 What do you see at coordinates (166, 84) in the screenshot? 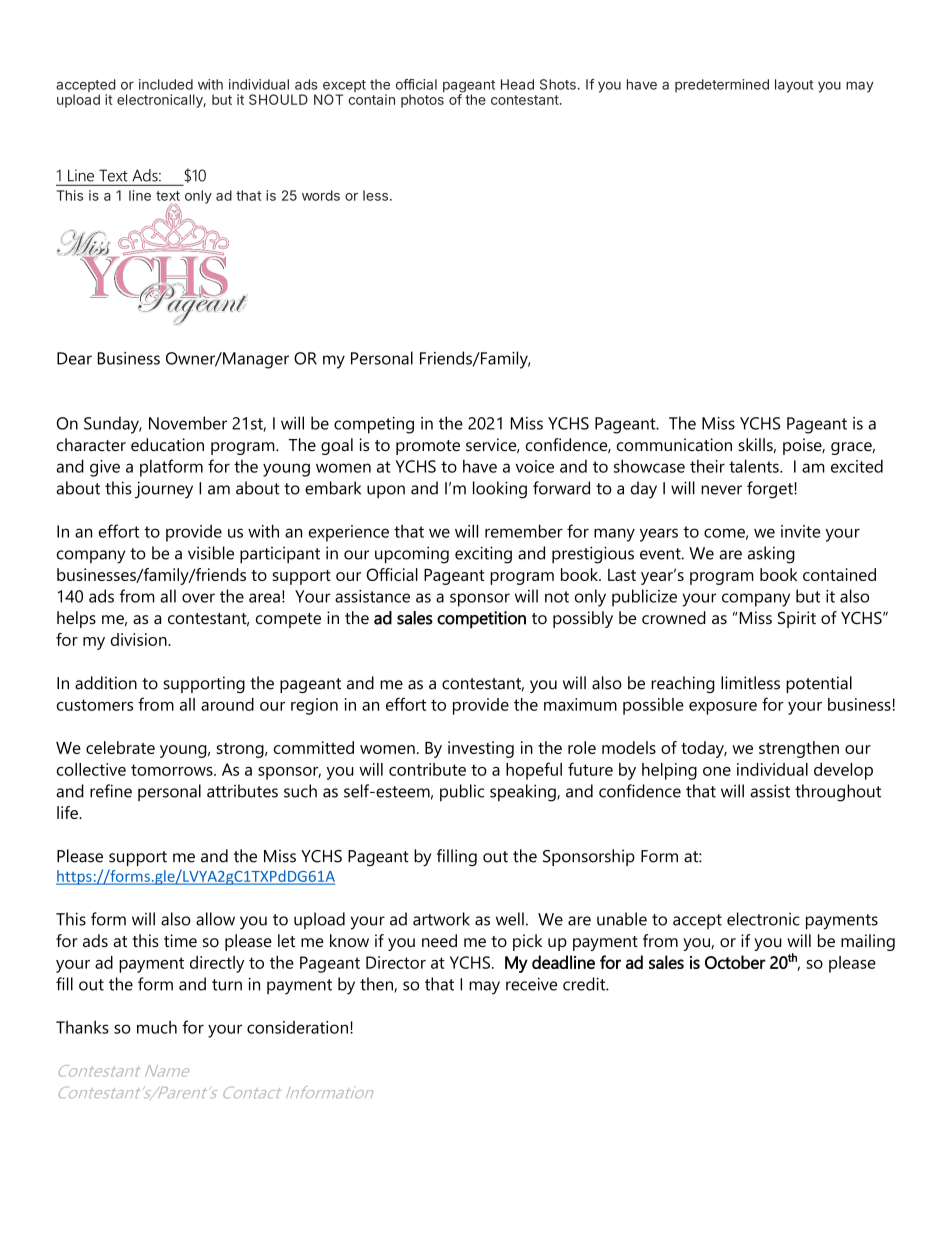
I see `included` at bounding box center [166, 84].
